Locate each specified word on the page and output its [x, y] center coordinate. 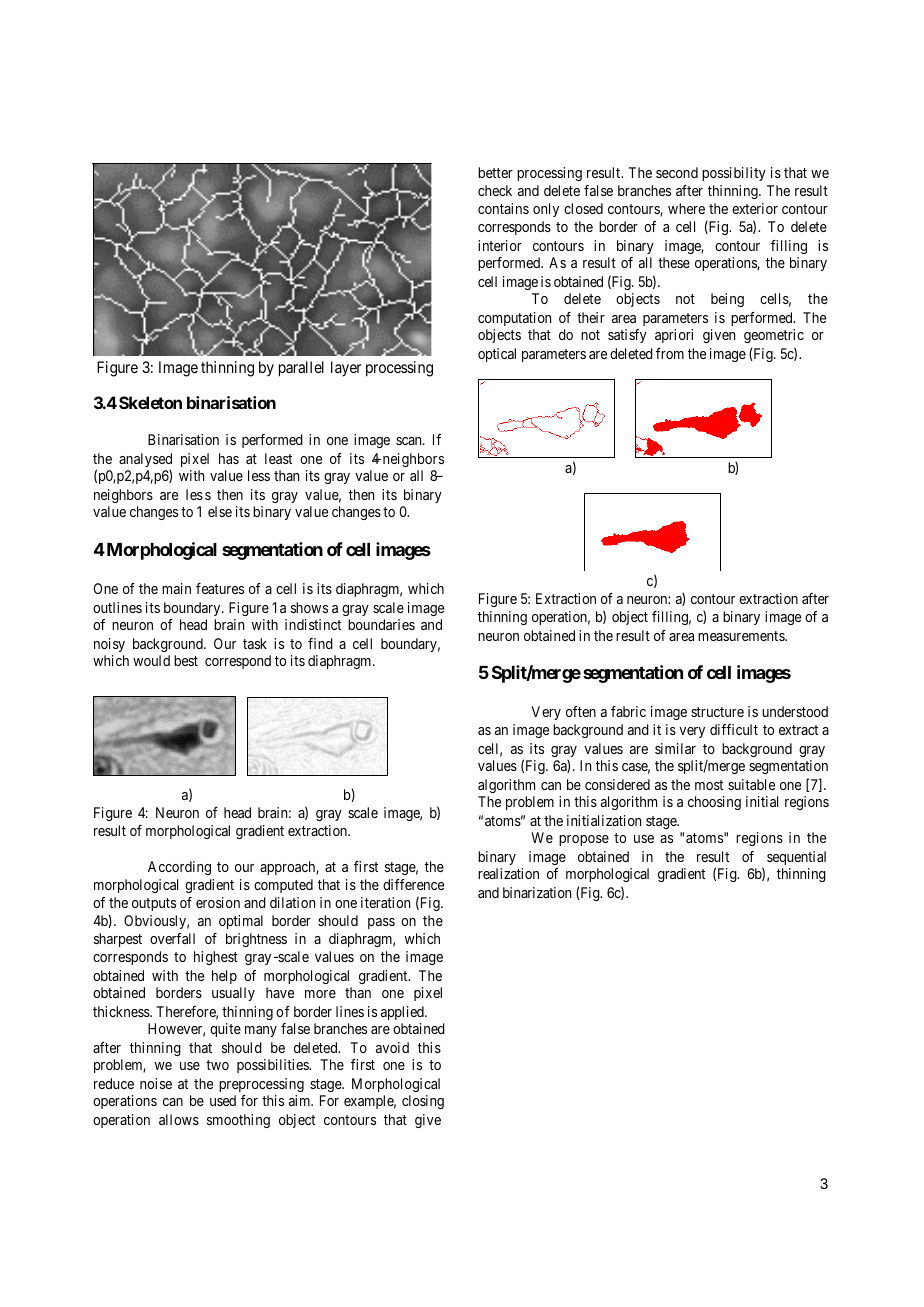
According [179, 868]
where [686, 208]
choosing [714, 803]
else [220, 511]
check [495, 190]
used [223, 1100]
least [278, 458]
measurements [742, 636]
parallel [301, 369]
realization [508, 873]
